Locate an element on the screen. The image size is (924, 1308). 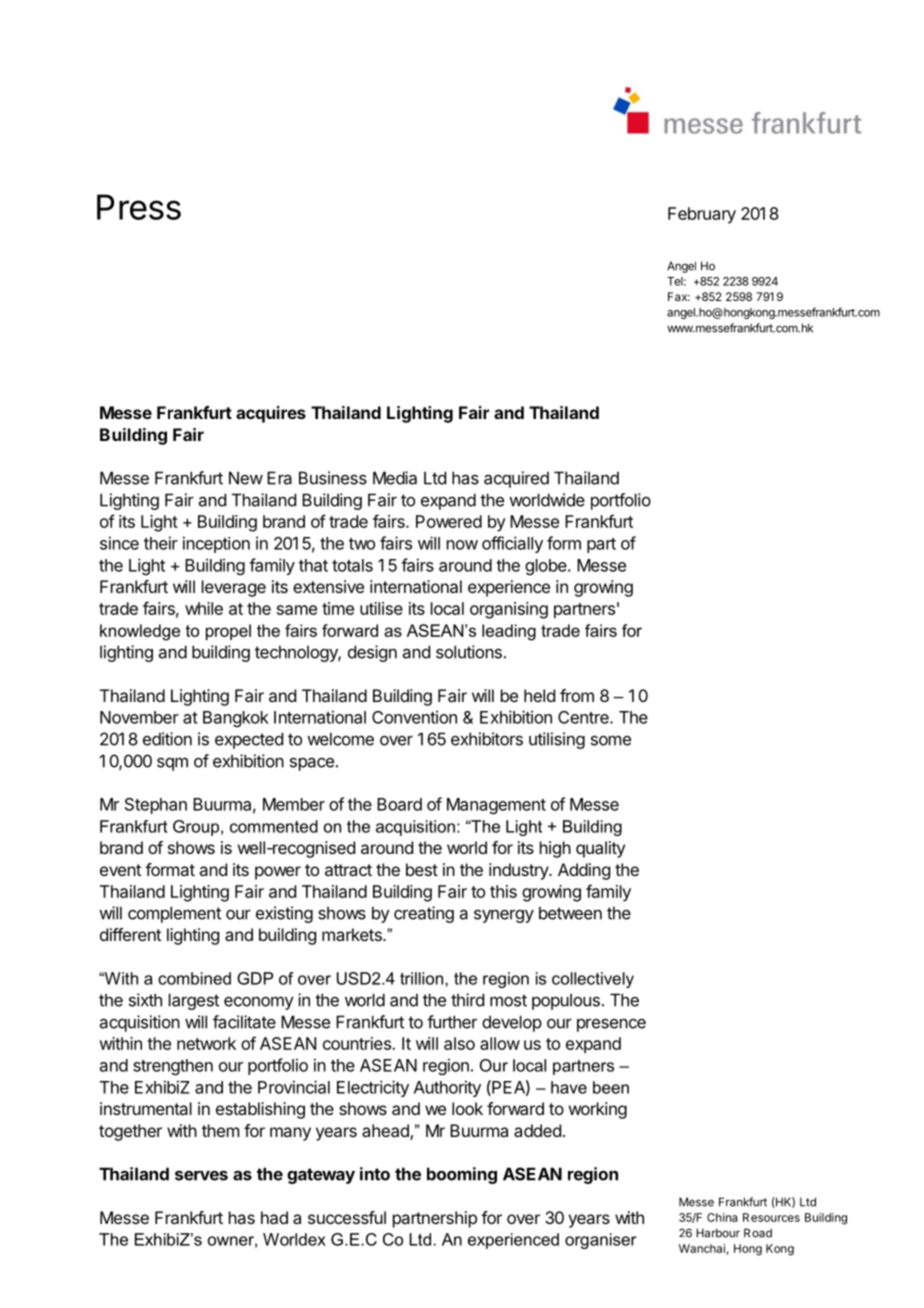
February is located at coordinates (702, 215).
